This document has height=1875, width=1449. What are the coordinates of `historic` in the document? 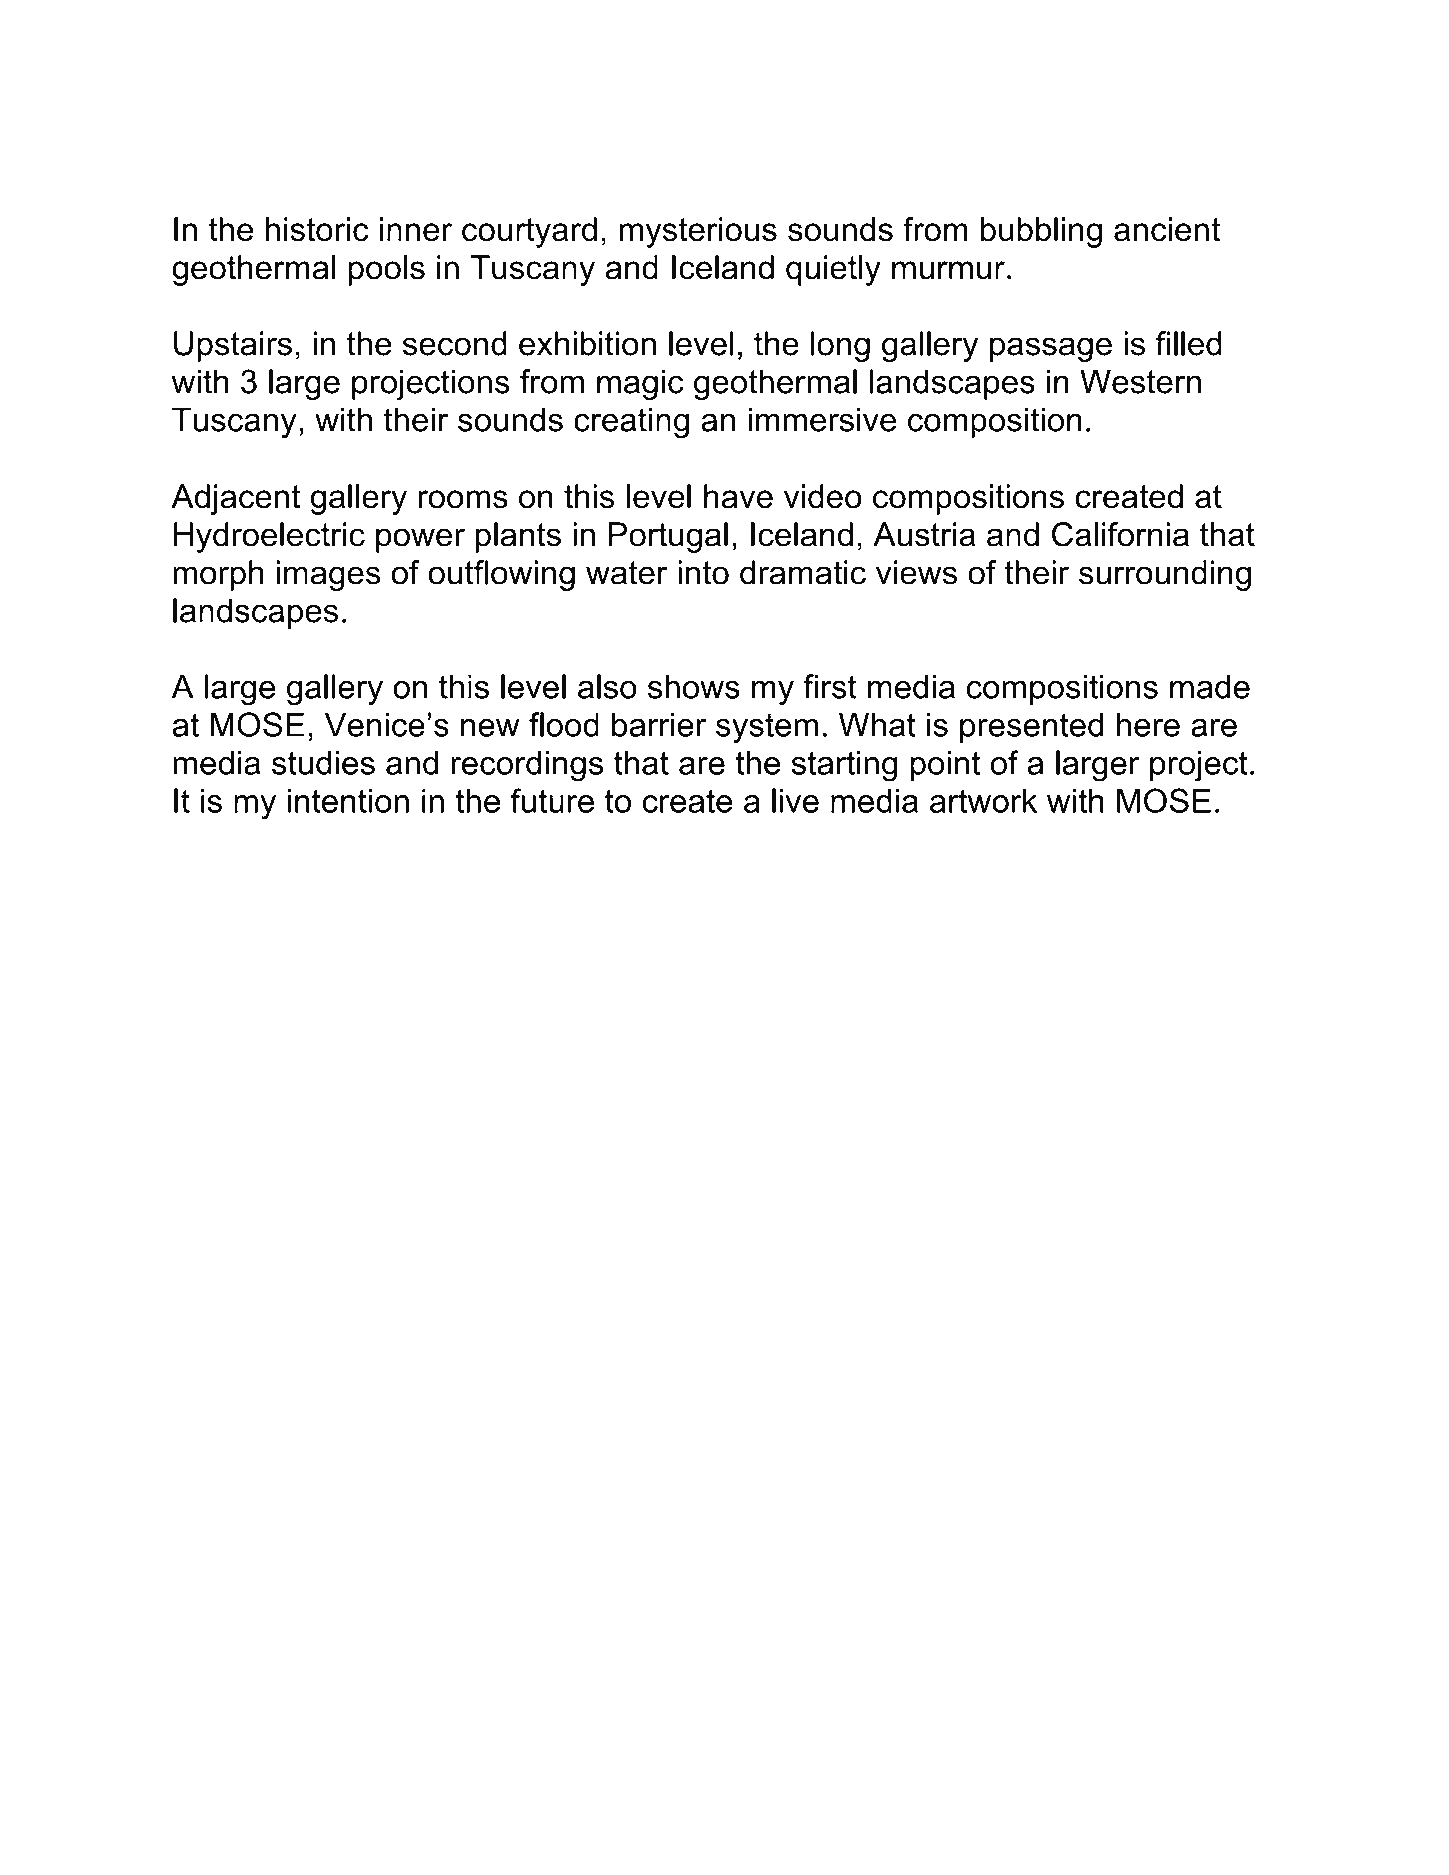 It's located at (317, 229).
